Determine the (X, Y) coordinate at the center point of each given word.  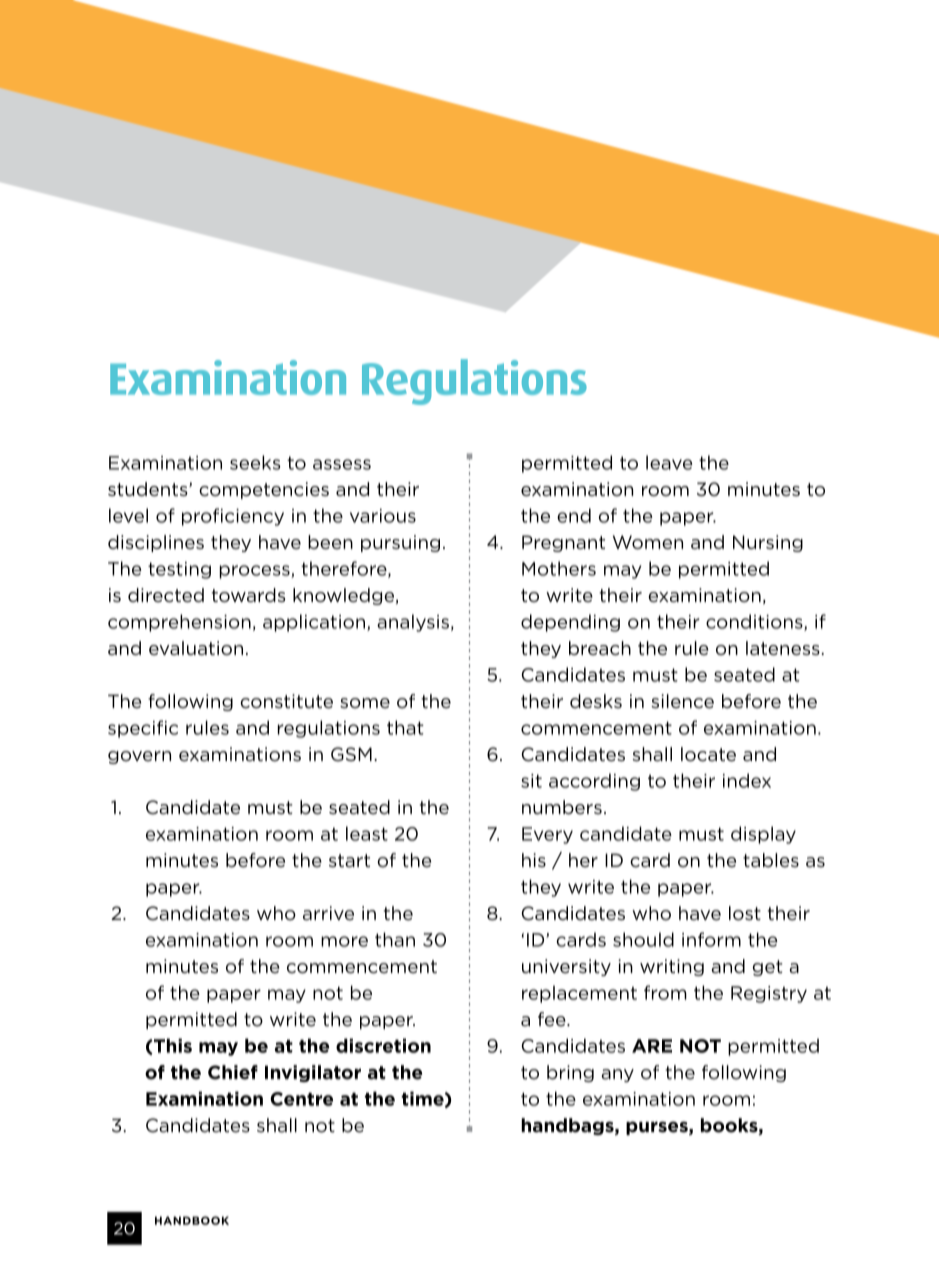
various (383, 516)
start (349, 861)
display (763, 835)
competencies (264, 490)
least (367, 833)
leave (669, 462)
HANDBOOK (192, 1220)
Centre (301, 1099)
